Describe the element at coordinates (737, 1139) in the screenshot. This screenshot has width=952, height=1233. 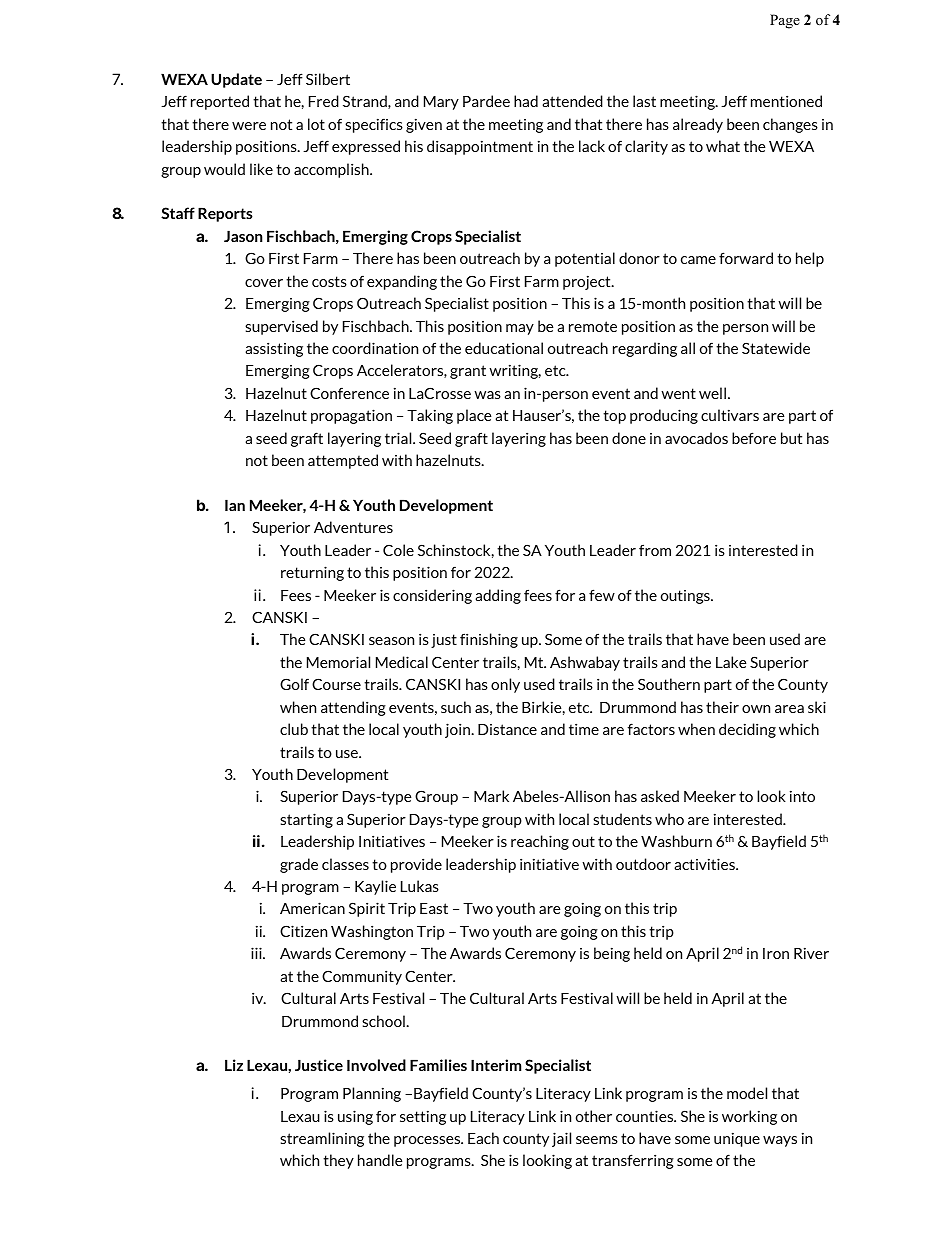
I see `unique` at that location.
